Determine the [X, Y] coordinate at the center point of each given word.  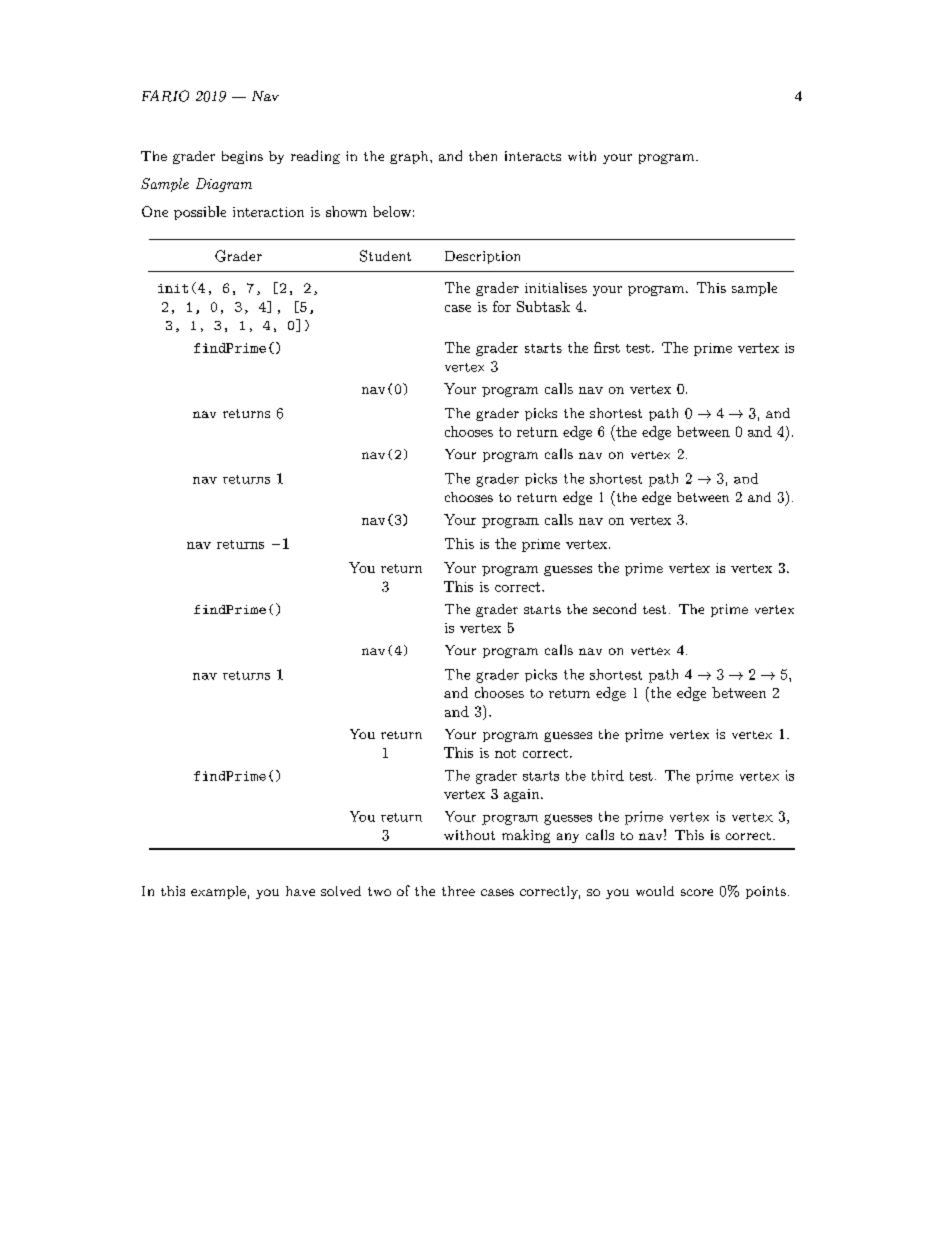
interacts [533, 156]
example [218, 892]
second [614, 608]
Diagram [224, 185]
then [483, 156]
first [607, 347]
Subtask [543, 306]
